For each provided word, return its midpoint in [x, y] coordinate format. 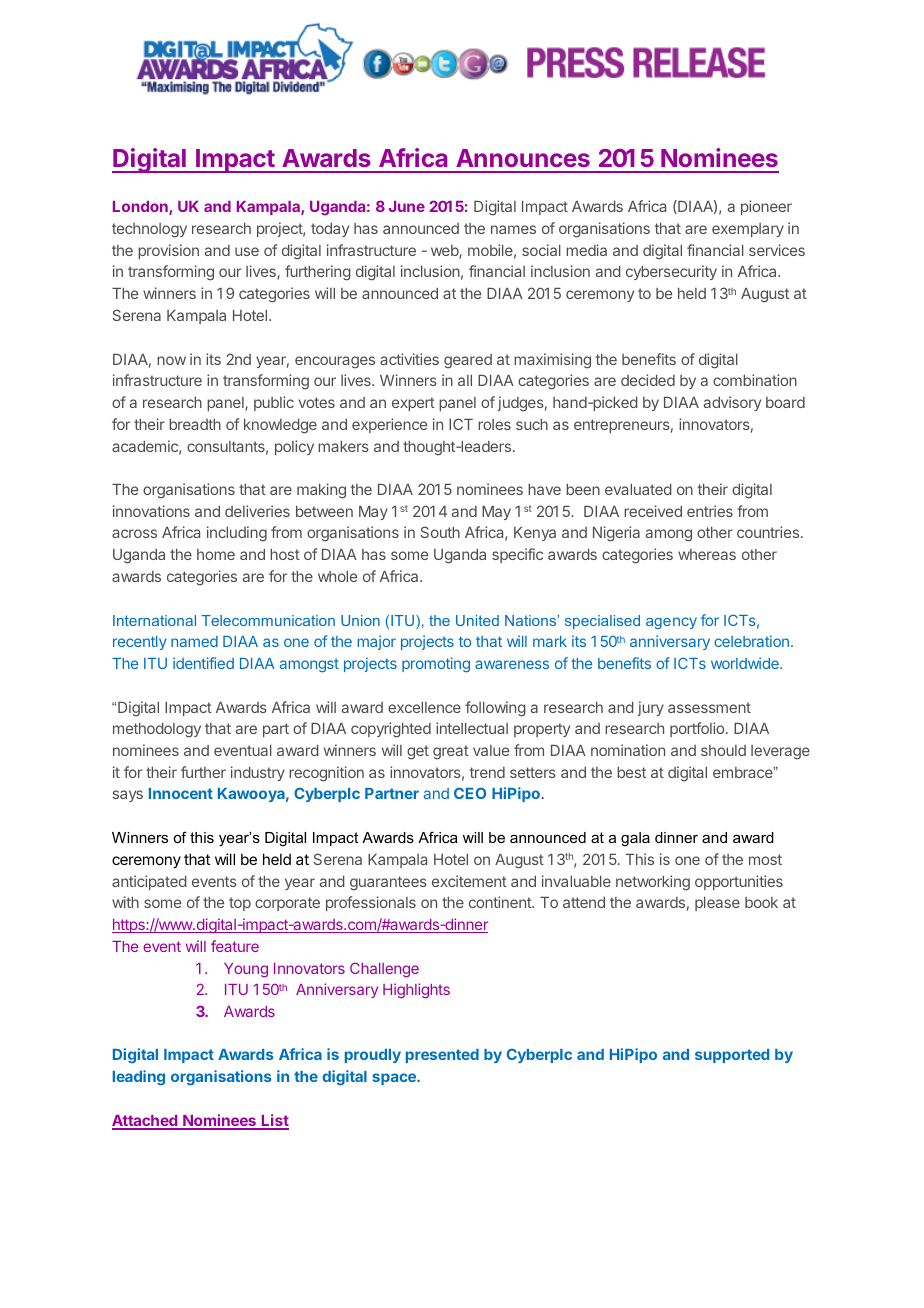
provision [168, 251]
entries [710, 511]
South [440, 532]
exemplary [748, 230]
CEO [470, 793]
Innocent [181, 793]
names [513, 229]
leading [139, 1077]
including [237, 534]
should [723, 750]
